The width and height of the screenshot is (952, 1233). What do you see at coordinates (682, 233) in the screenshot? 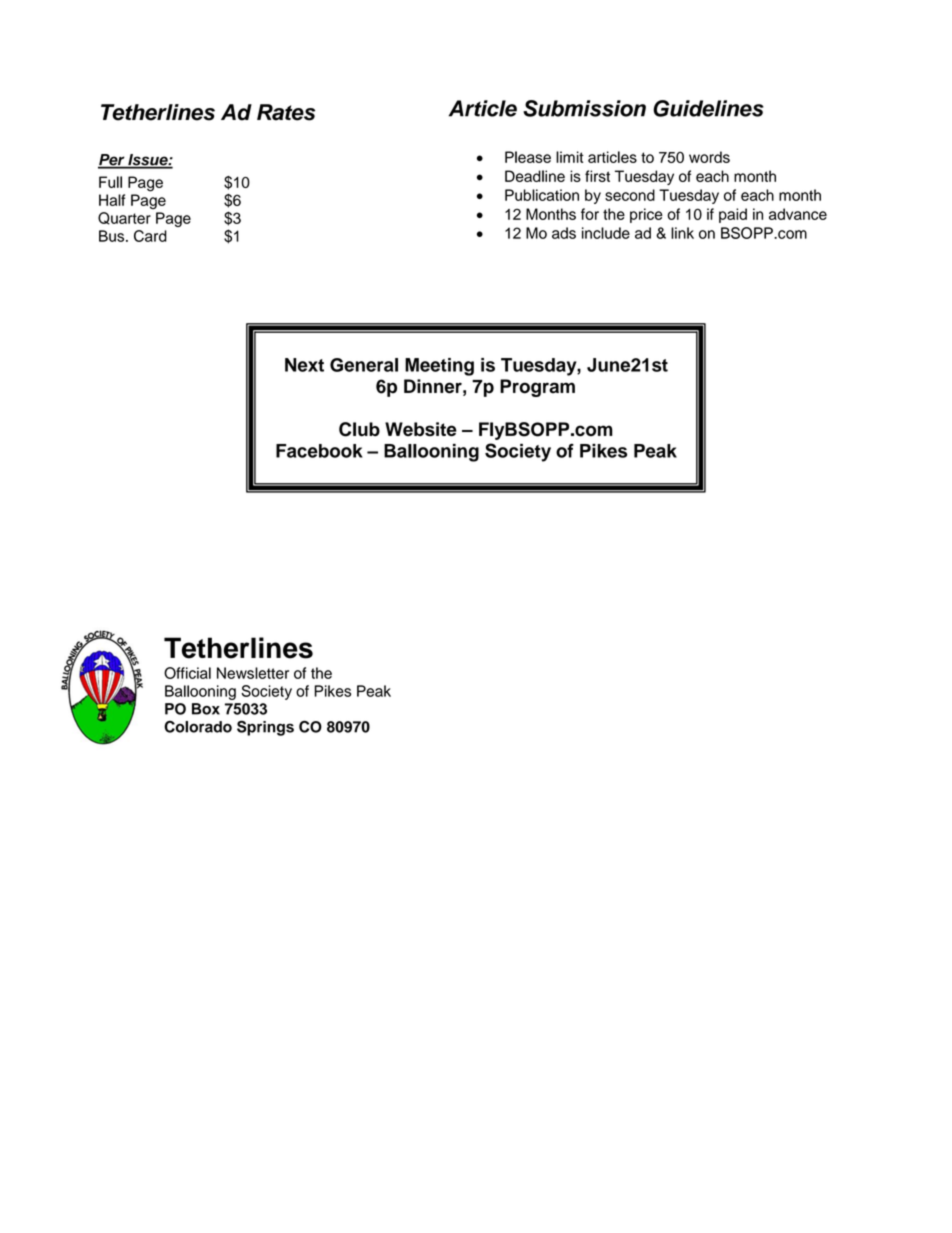
I see `link` at bounding box center [682, 233].
